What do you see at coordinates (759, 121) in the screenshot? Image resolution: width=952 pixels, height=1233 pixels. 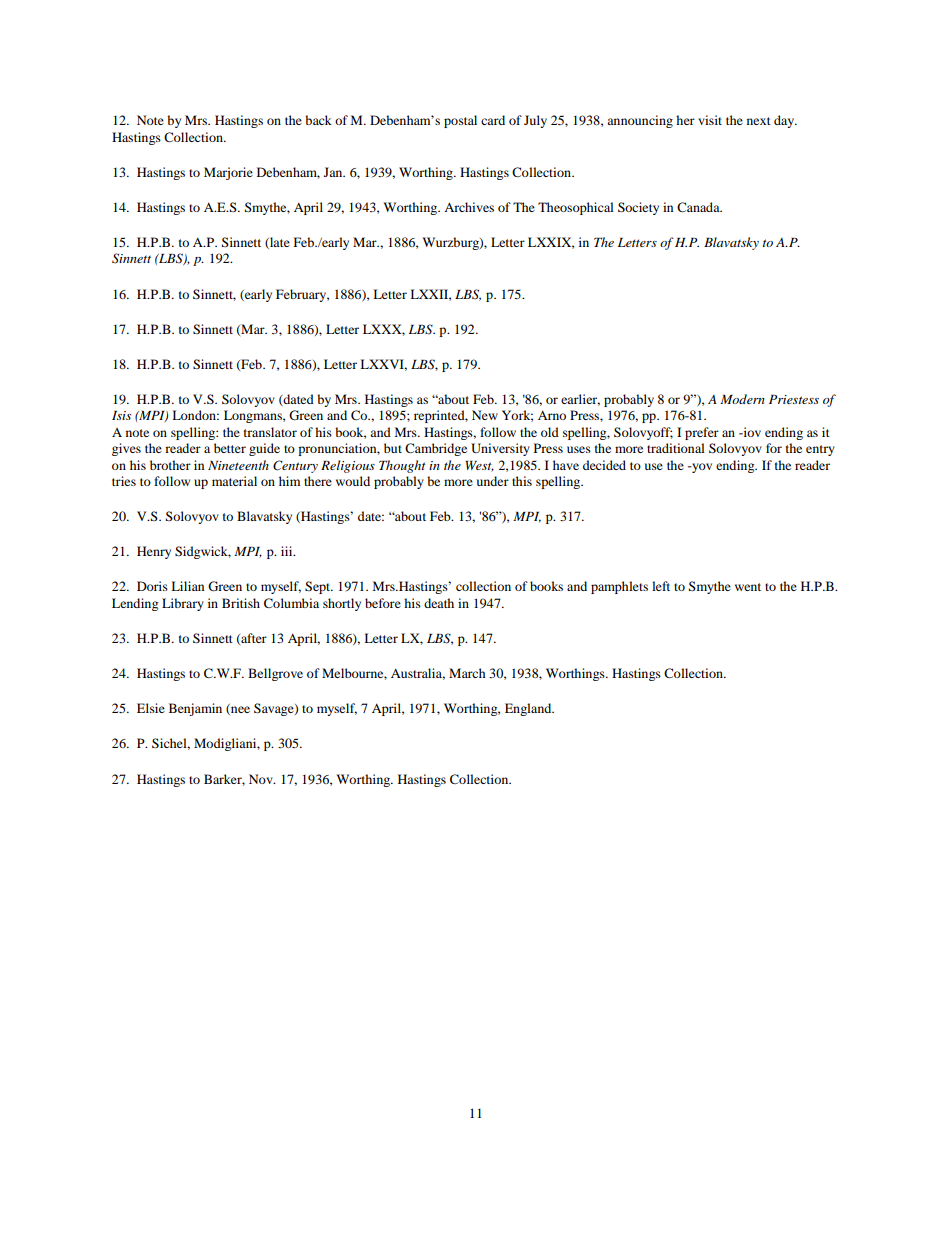 I see `next` at bounding box center [759, 121].
